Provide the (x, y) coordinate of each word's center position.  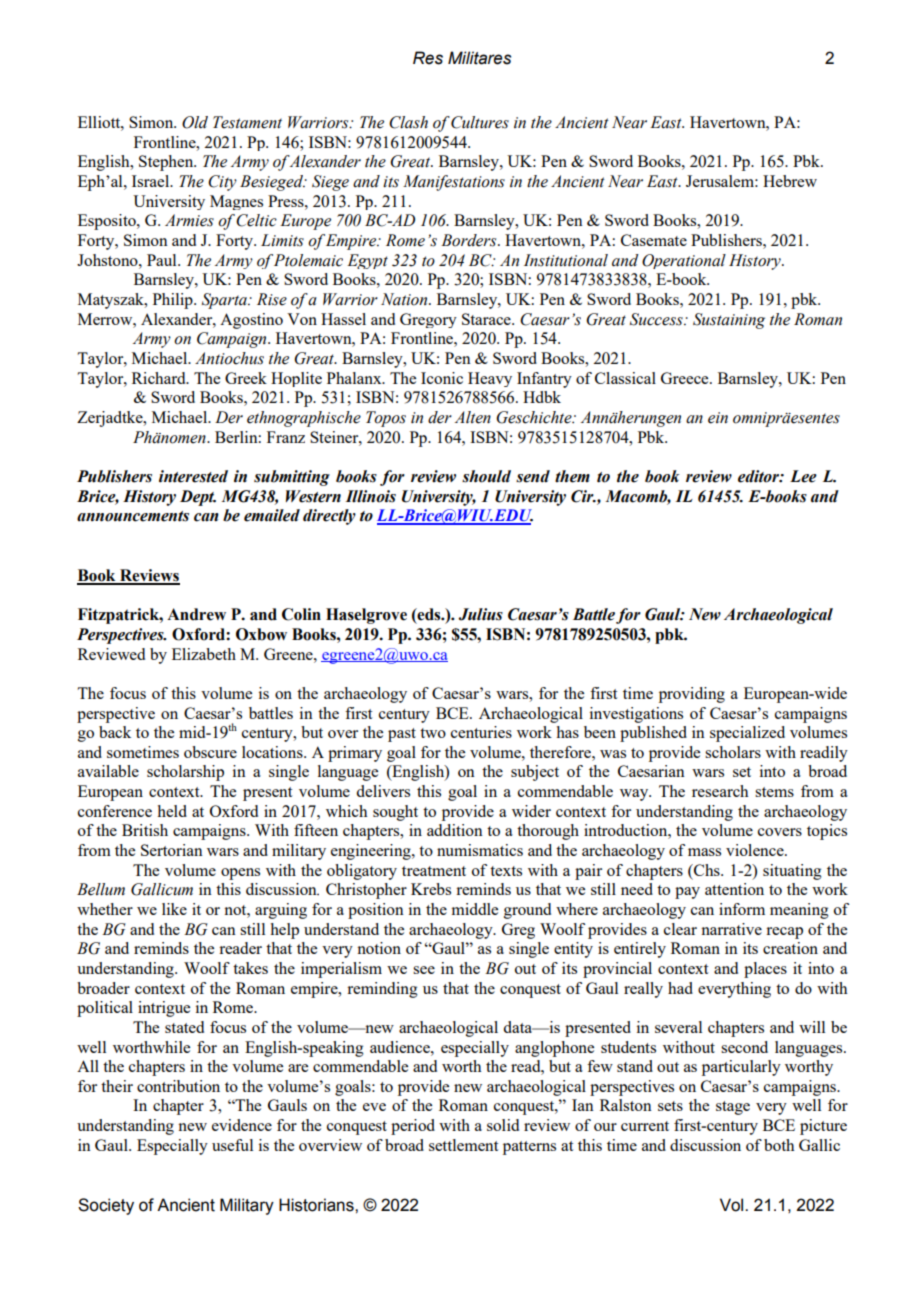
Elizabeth (204, 654)
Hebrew (790, 181)
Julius (480, 614)
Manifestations (454, 183)
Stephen (167, 163)
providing (692, 695)
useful (232, 1145)
